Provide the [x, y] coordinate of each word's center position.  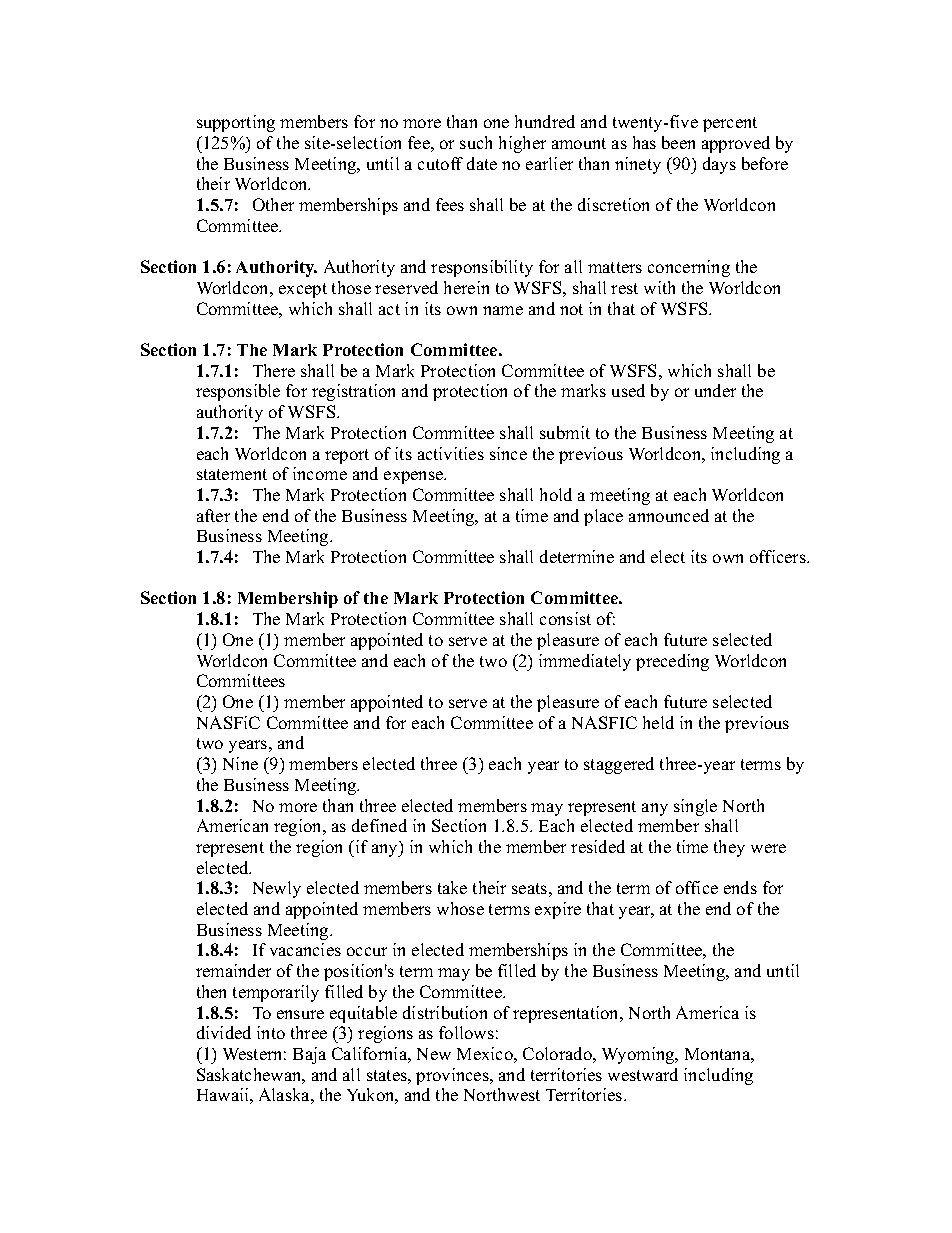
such [476, 142]
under [715, 390]
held [658, 722]
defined [379, 825]
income [320, 473]
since [508, 453]
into [271, 1032]
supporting [236, 123]
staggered [619, 765]
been [678, 142]
